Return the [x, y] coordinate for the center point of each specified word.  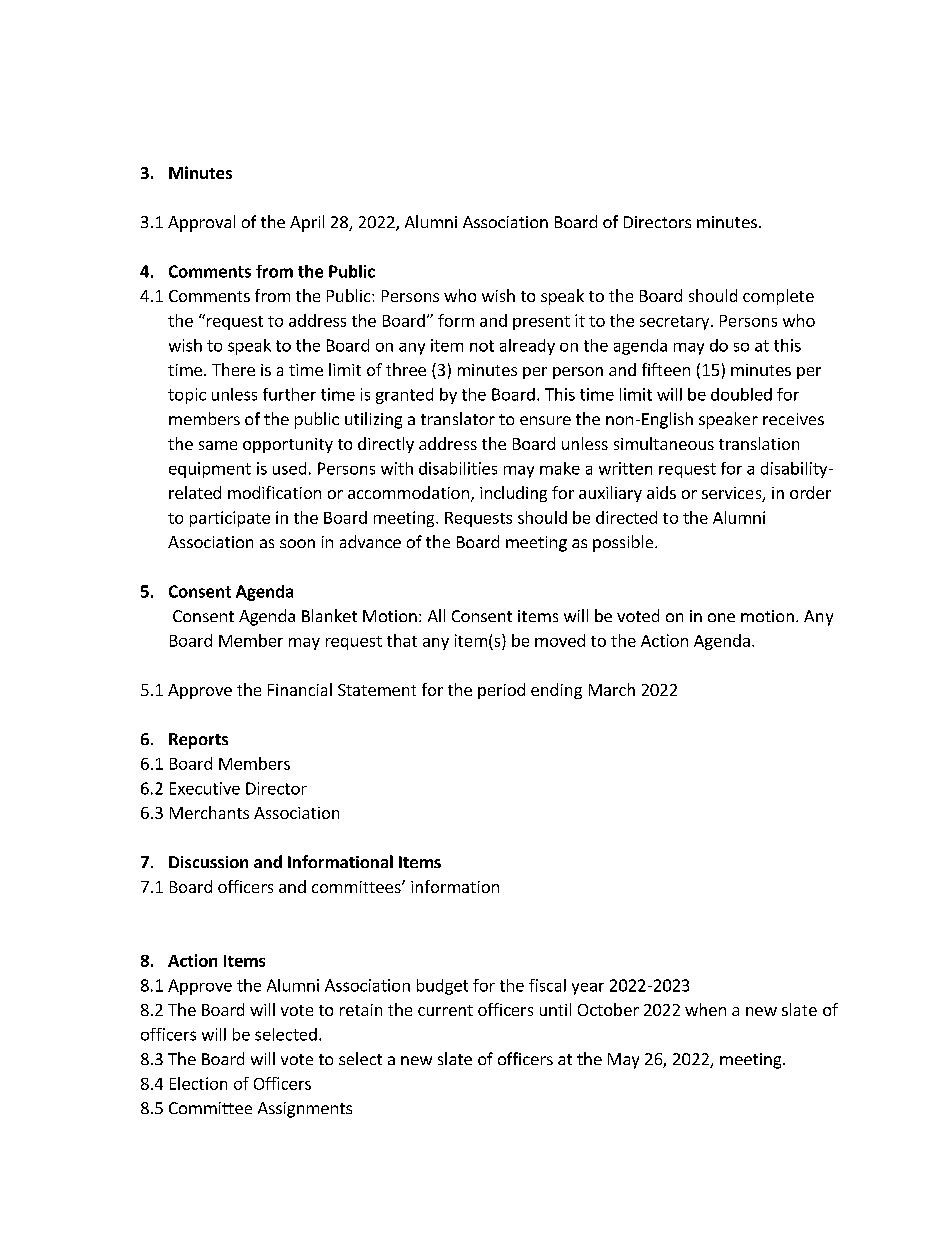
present [541, 323]
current [445, 1010]
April [307, 223]
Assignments [305, 1110]
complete [778, 297]
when [705, 1009]
